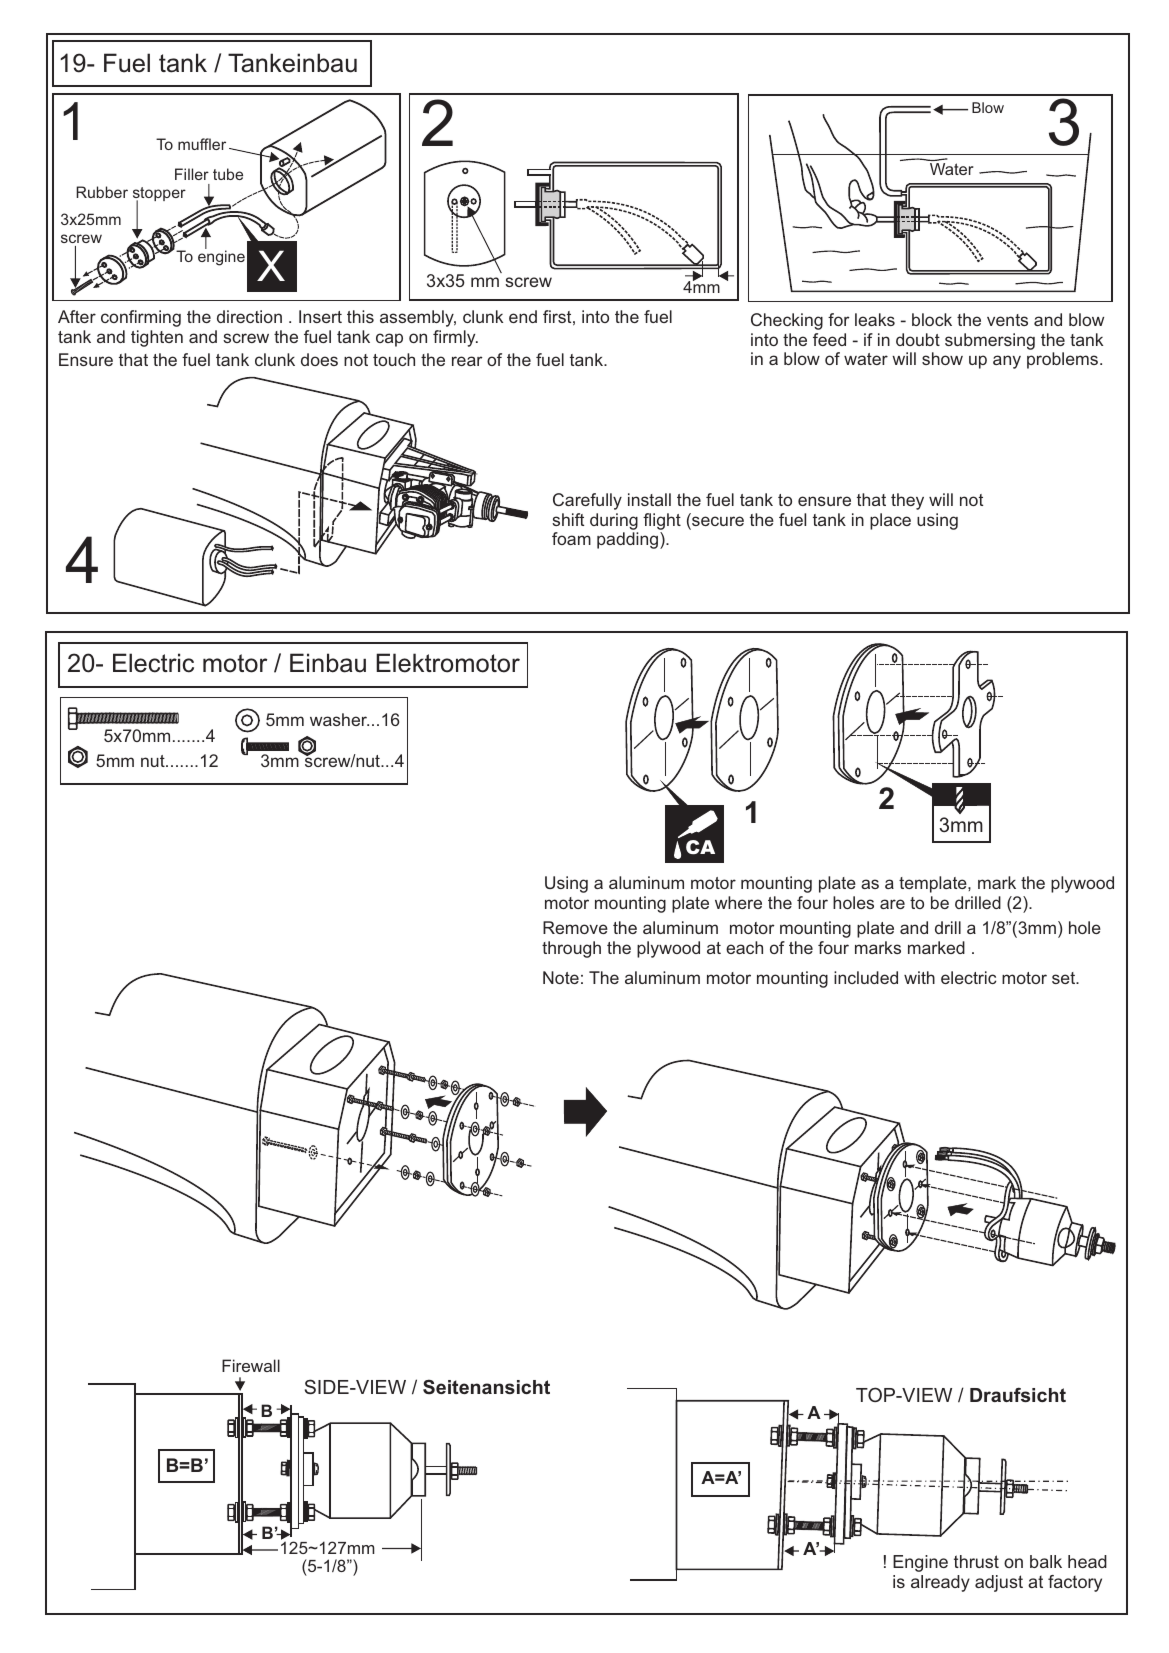 The height and width of the screenshot is (1653, 1169). What do you see at coordinates (976, 1561) in the screenshot?
I see `thrust` at bounding box center [976, 1561].
